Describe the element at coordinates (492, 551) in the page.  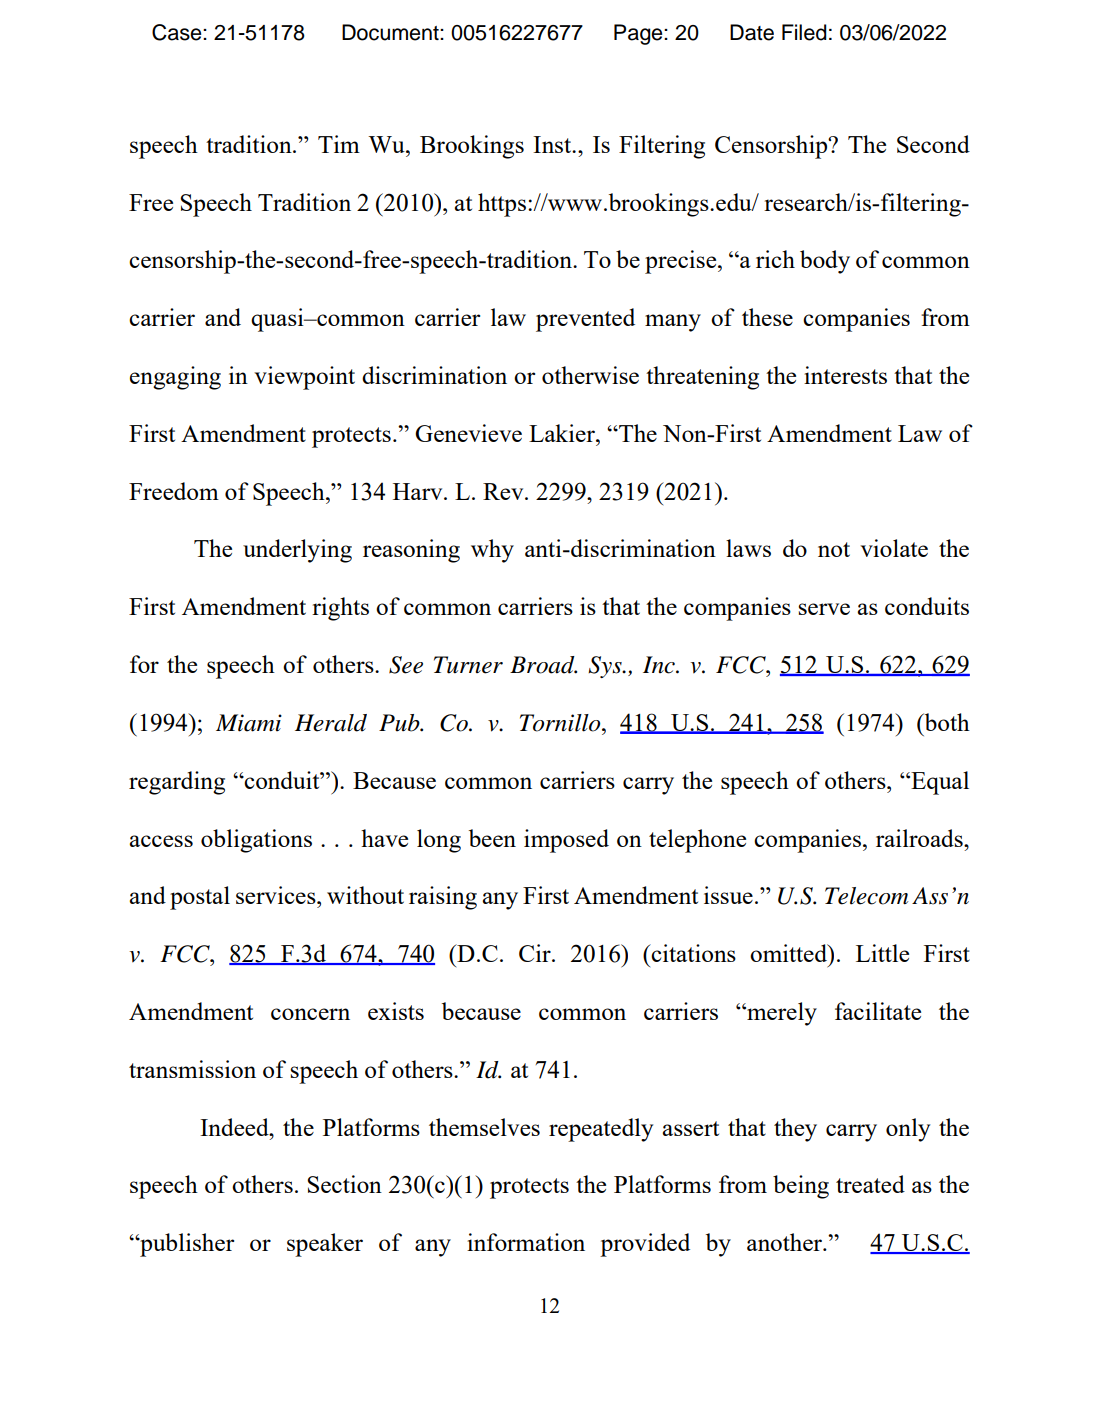
I see `why` at that location.
